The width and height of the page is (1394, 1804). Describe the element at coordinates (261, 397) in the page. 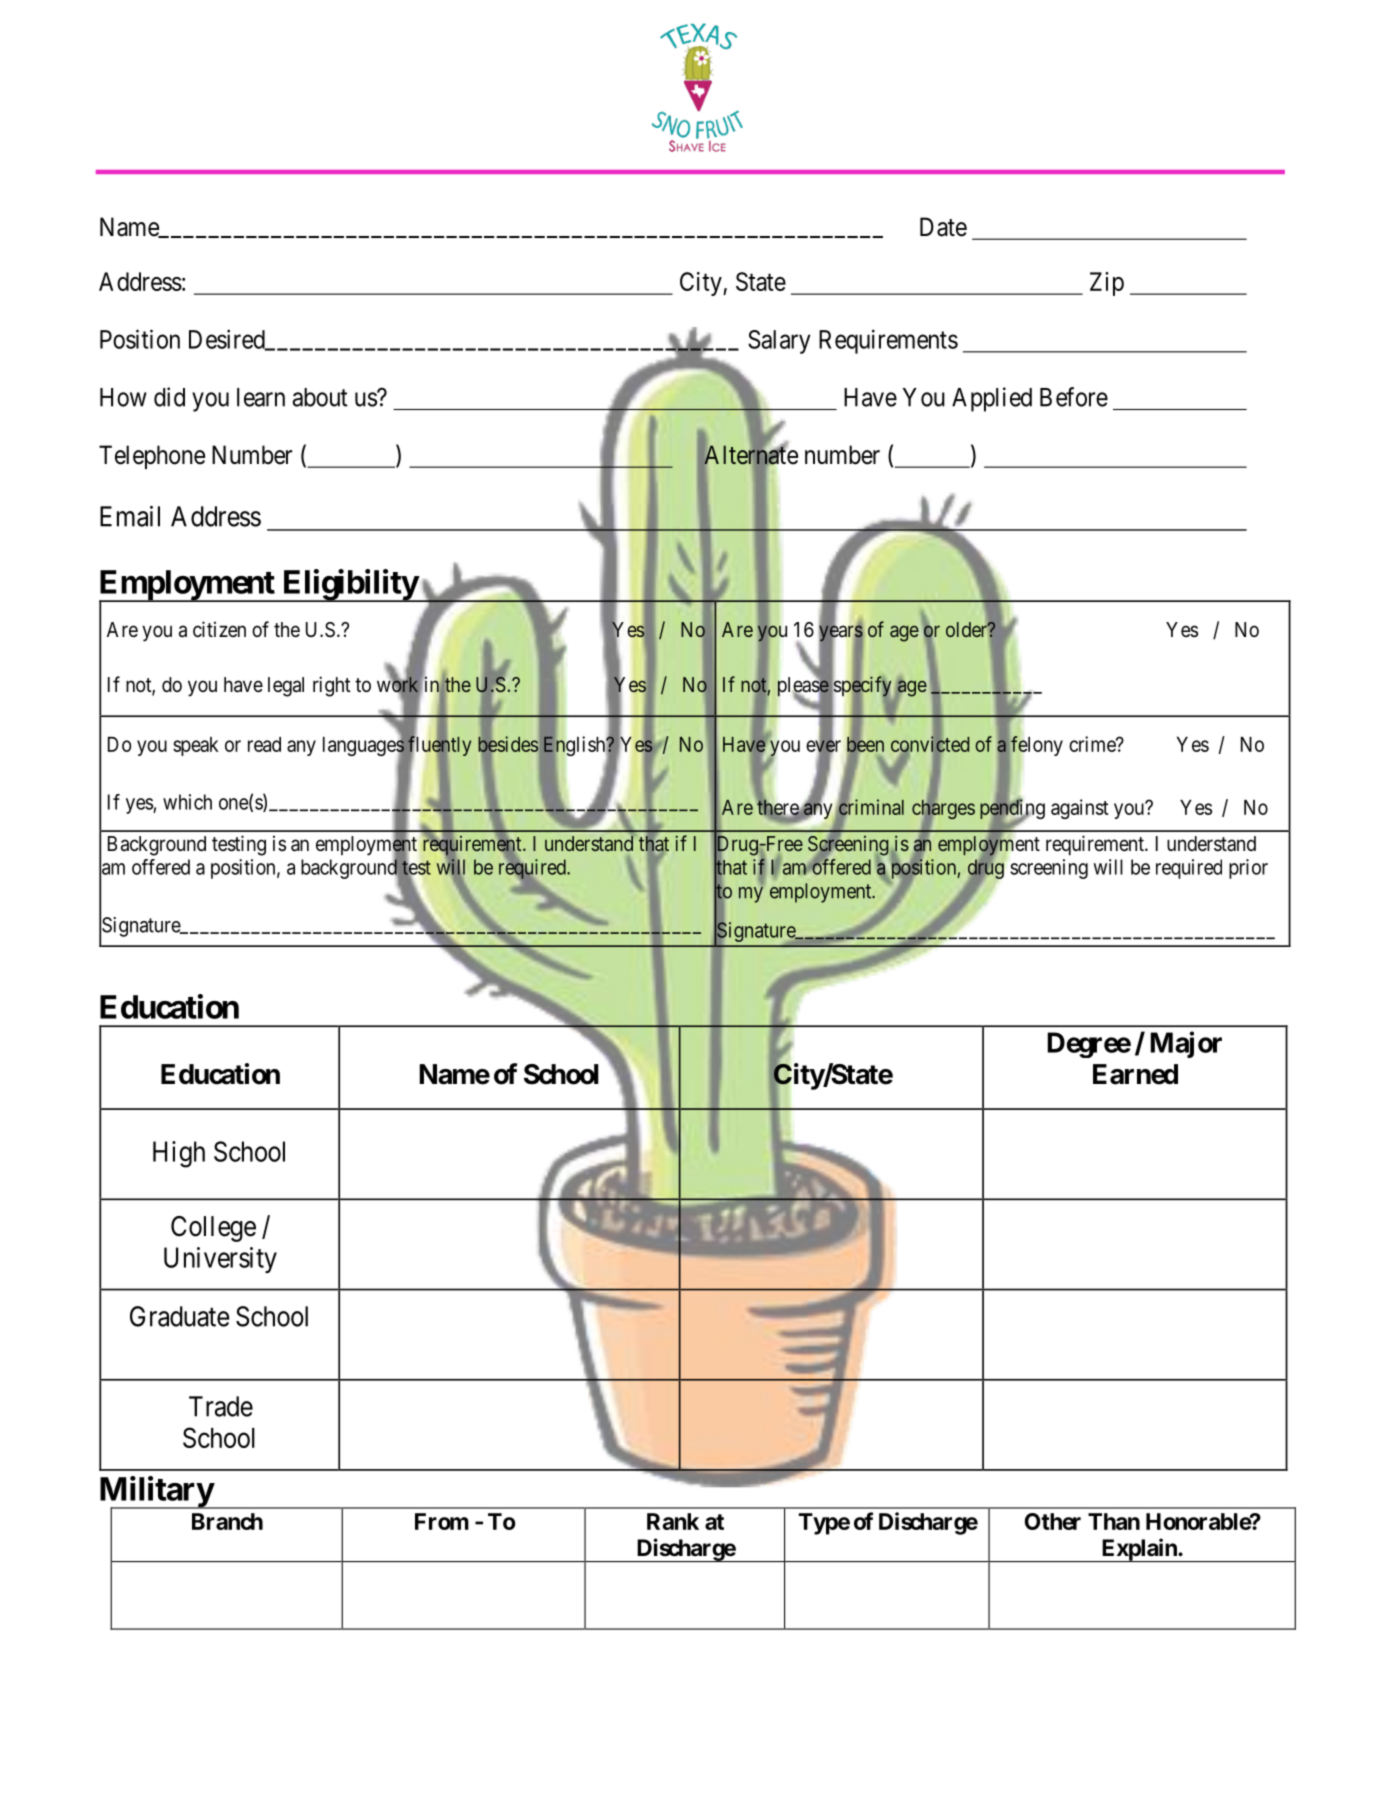

I see `learn` at that location.
